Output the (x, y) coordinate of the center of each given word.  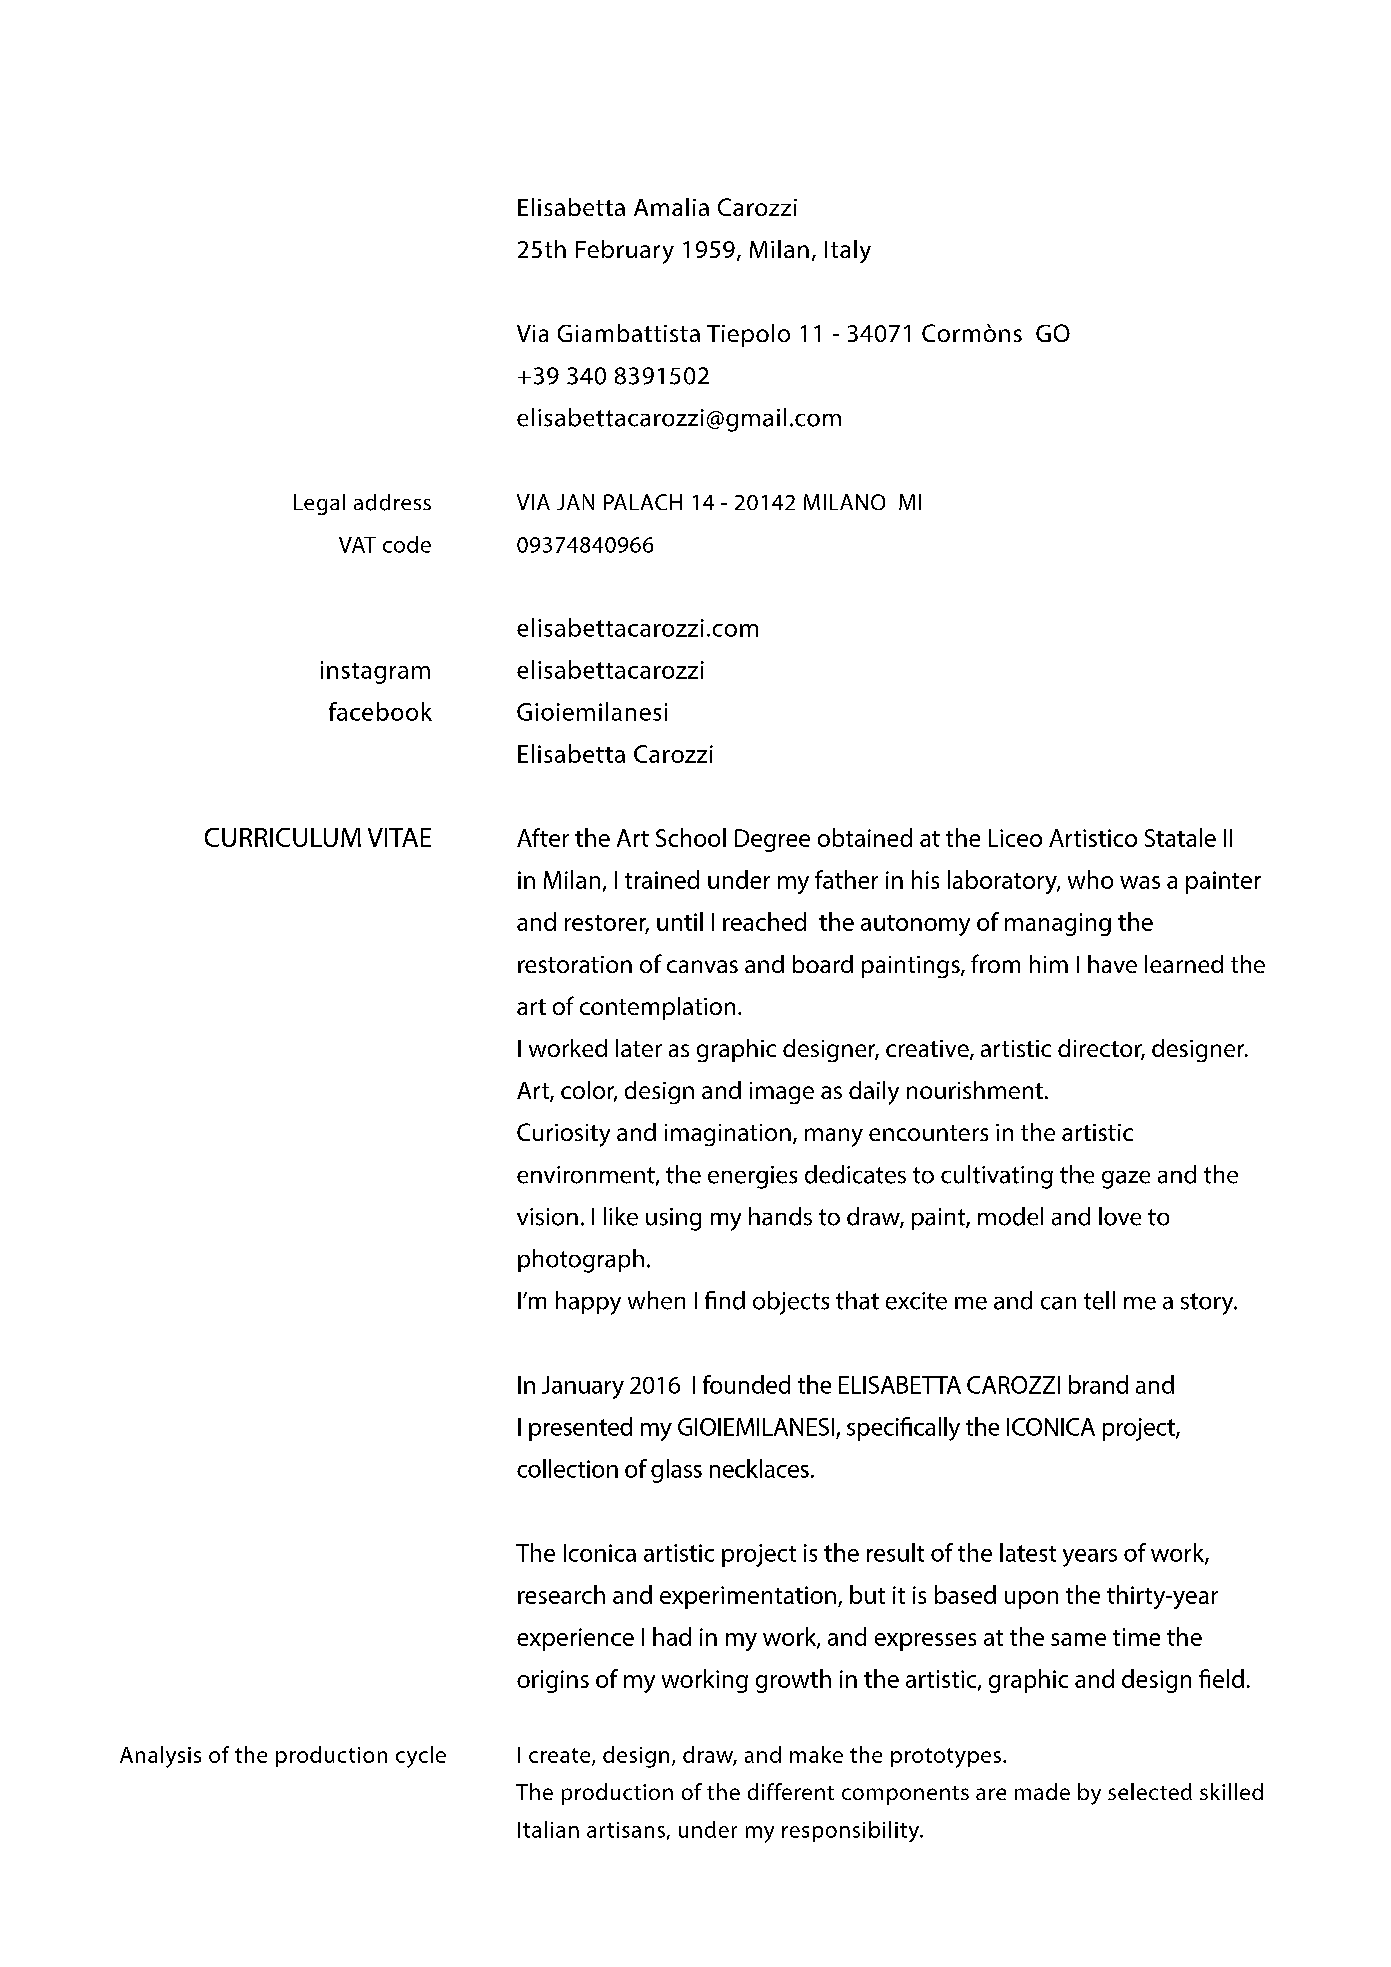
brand (1098, 1384)
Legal (319, 504)
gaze (1126, 1180)
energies (752, 1177)
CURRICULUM (283, 837)
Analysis (160, 1757)
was (1140, 882)
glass (676, 1471)
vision (547, 1217)
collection (567, 1468)
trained (662, 879)
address (392, 502)
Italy (848, 251)
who (1090, 879)
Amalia (671, 207)
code (407, 544)
